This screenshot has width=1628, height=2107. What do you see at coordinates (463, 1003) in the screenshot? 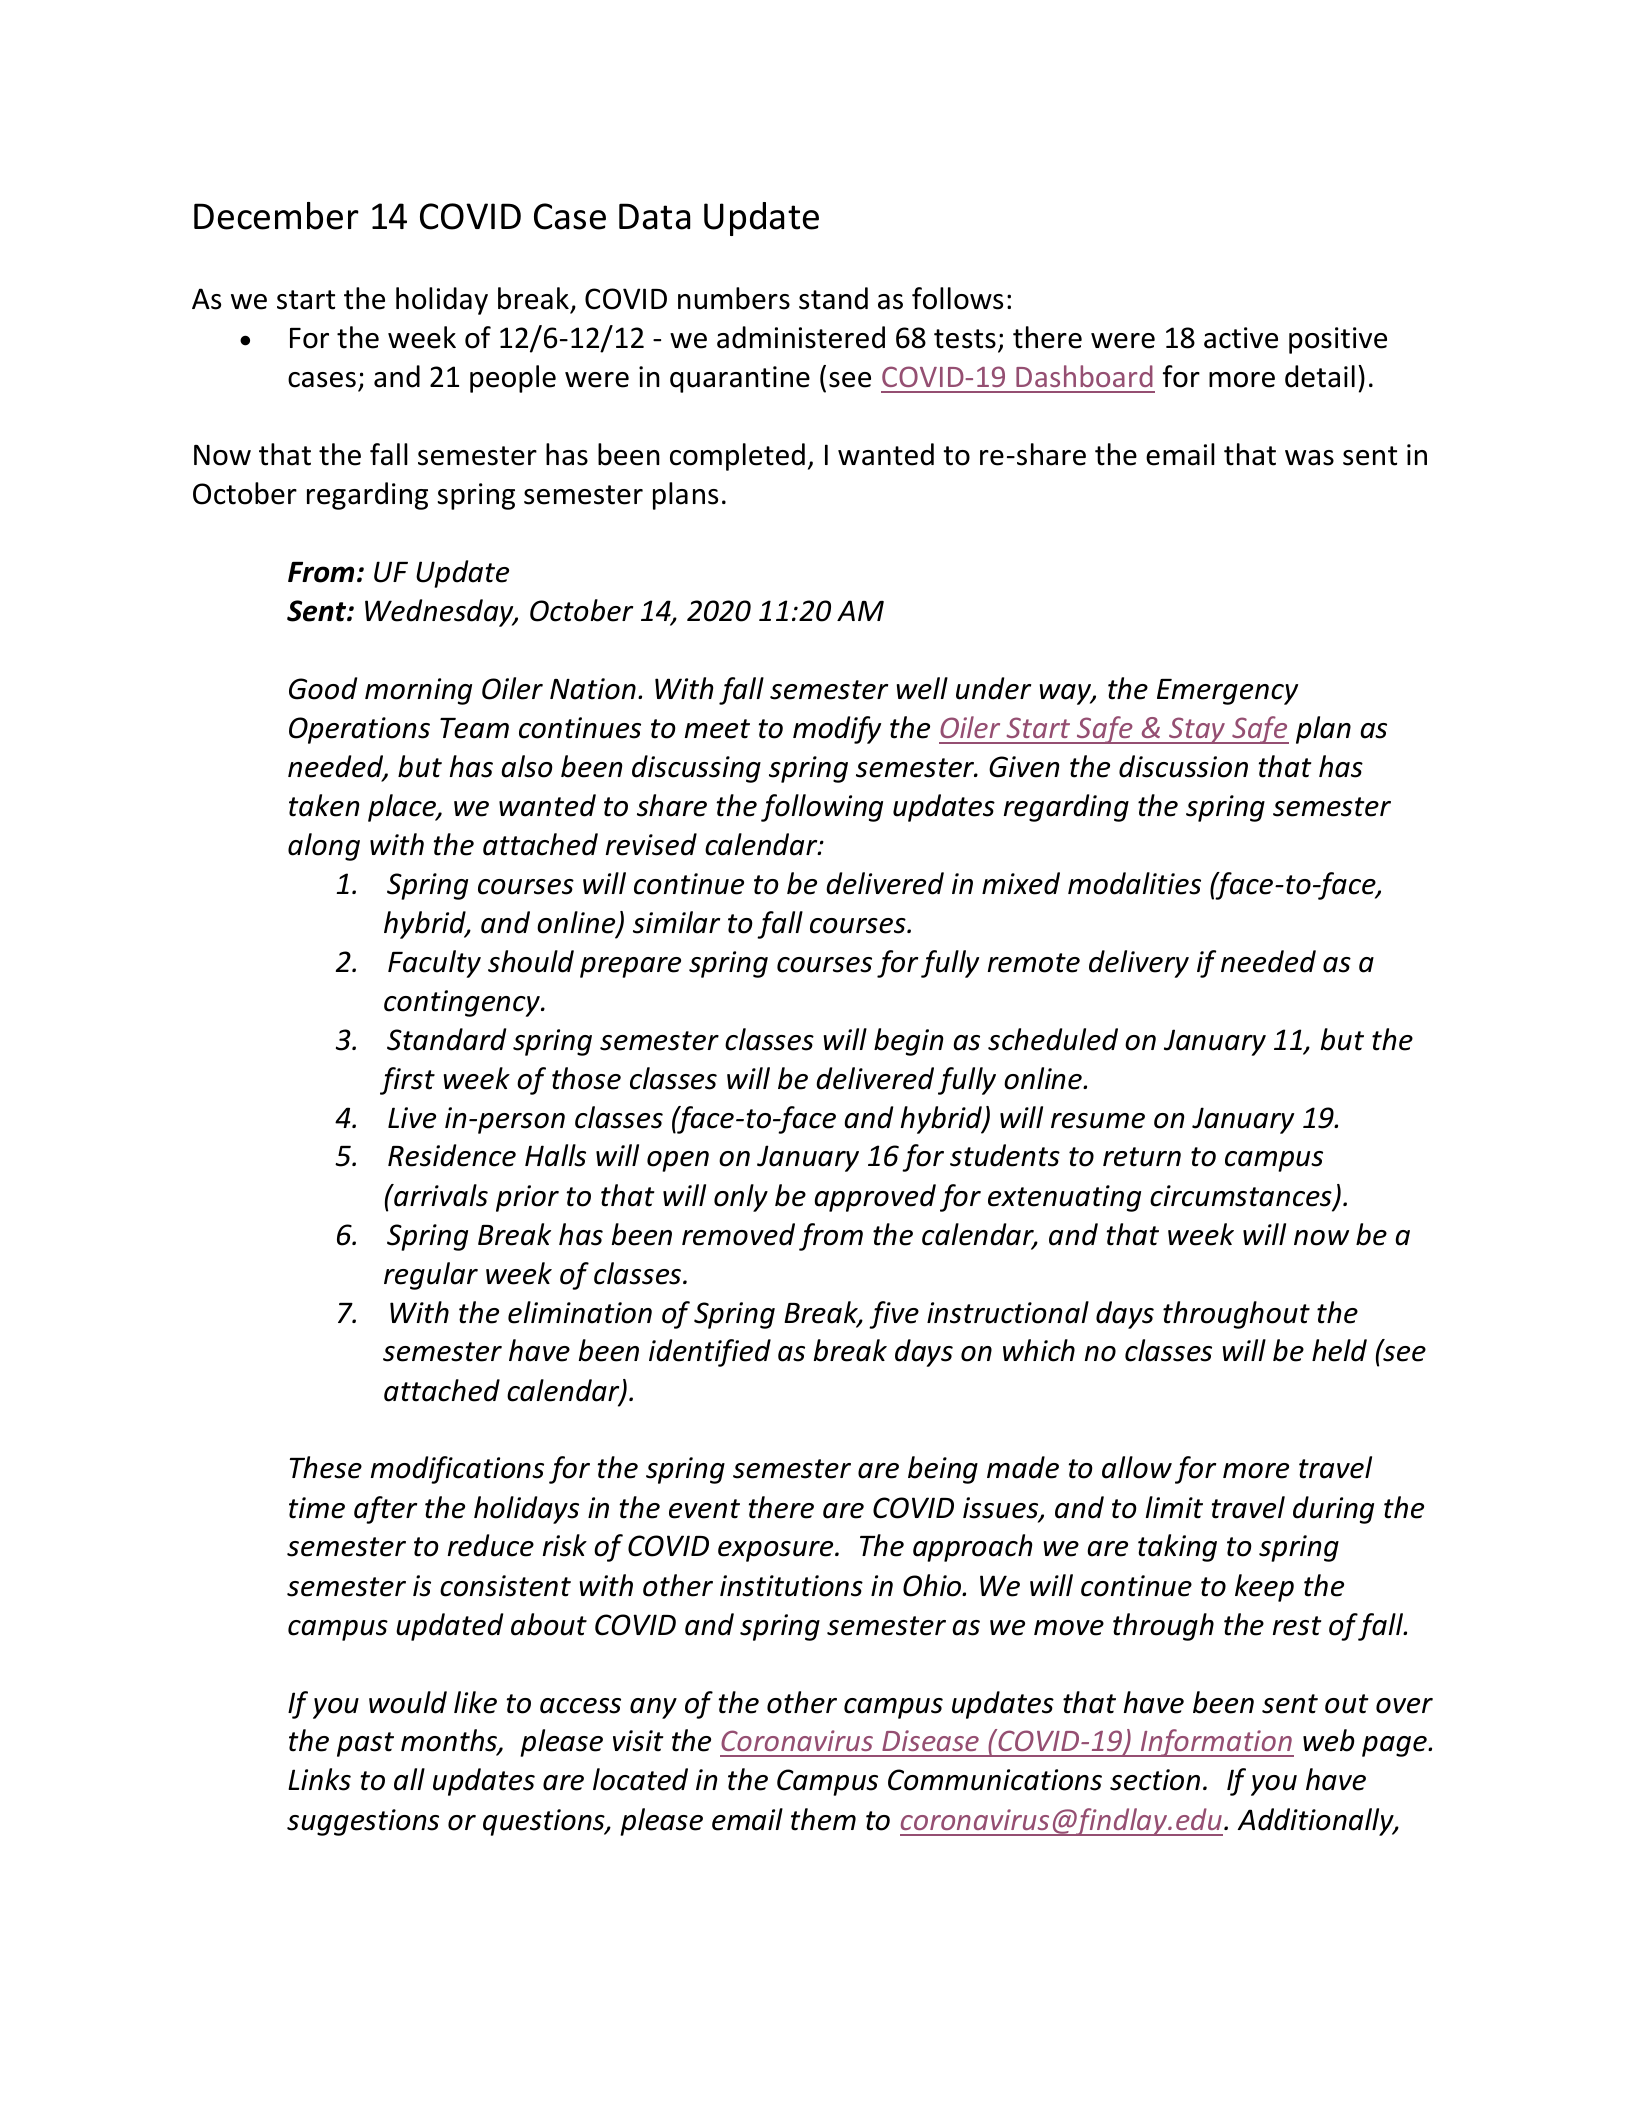
I see `contingency` at bounding box center [463, 1003].
